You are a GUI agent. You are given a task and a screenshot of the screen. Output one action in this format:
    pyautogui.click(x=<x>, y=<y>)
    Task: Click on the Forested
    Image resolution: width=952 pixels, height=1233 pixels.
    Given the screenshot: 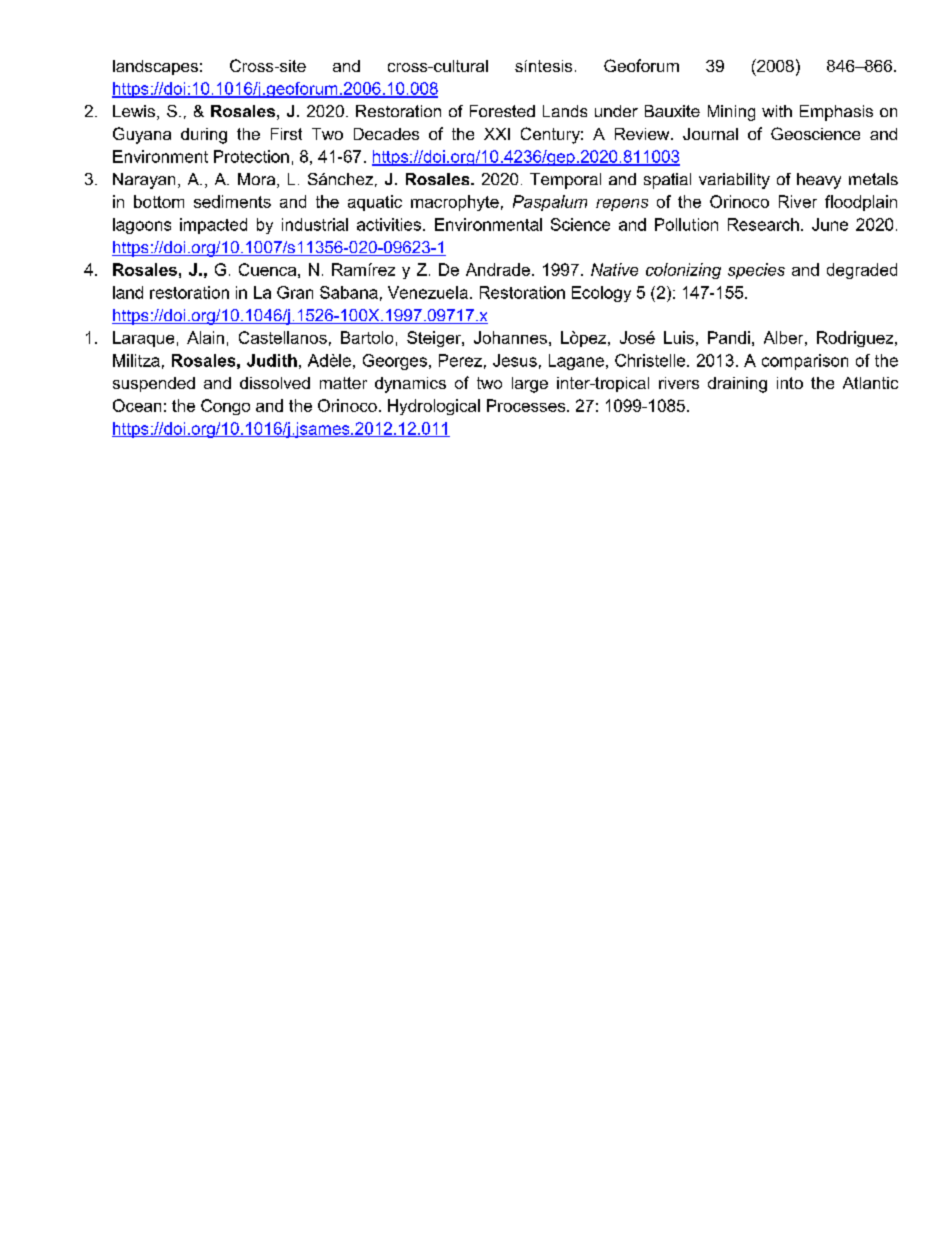 What is the action you would take?
    pyautogui.click(x=502, y=111)
